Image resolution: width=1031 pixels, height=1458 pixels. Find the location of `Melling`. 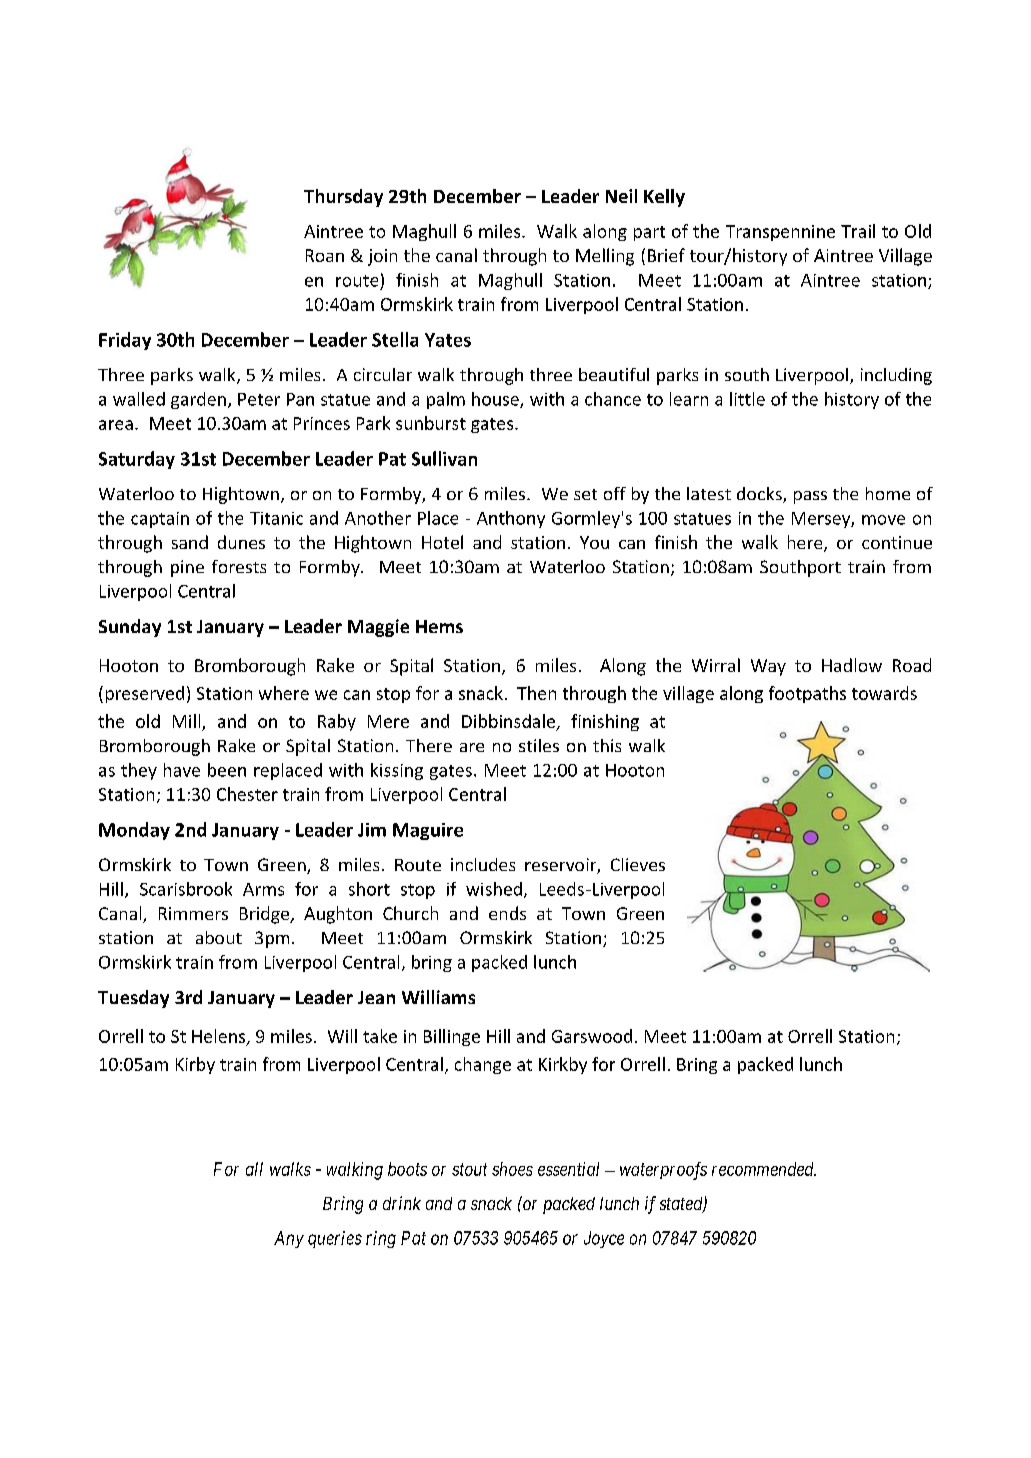

Melling is located at coordinates (605, 257).
